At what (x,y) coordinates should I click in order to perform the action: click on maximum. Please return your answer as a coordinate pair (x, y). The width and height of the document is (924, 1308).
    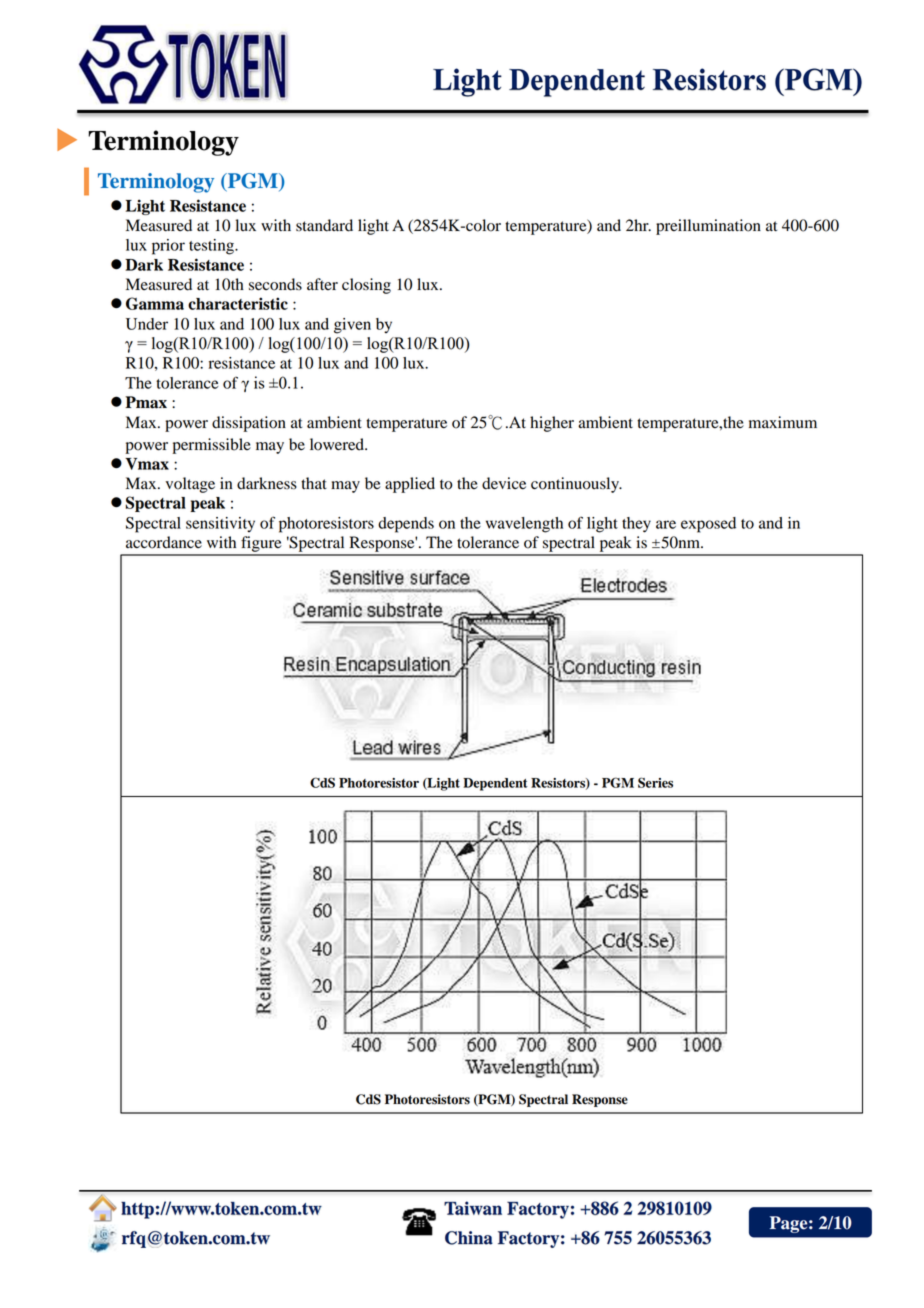
    Looking at the image, I should click on (783, 422).
